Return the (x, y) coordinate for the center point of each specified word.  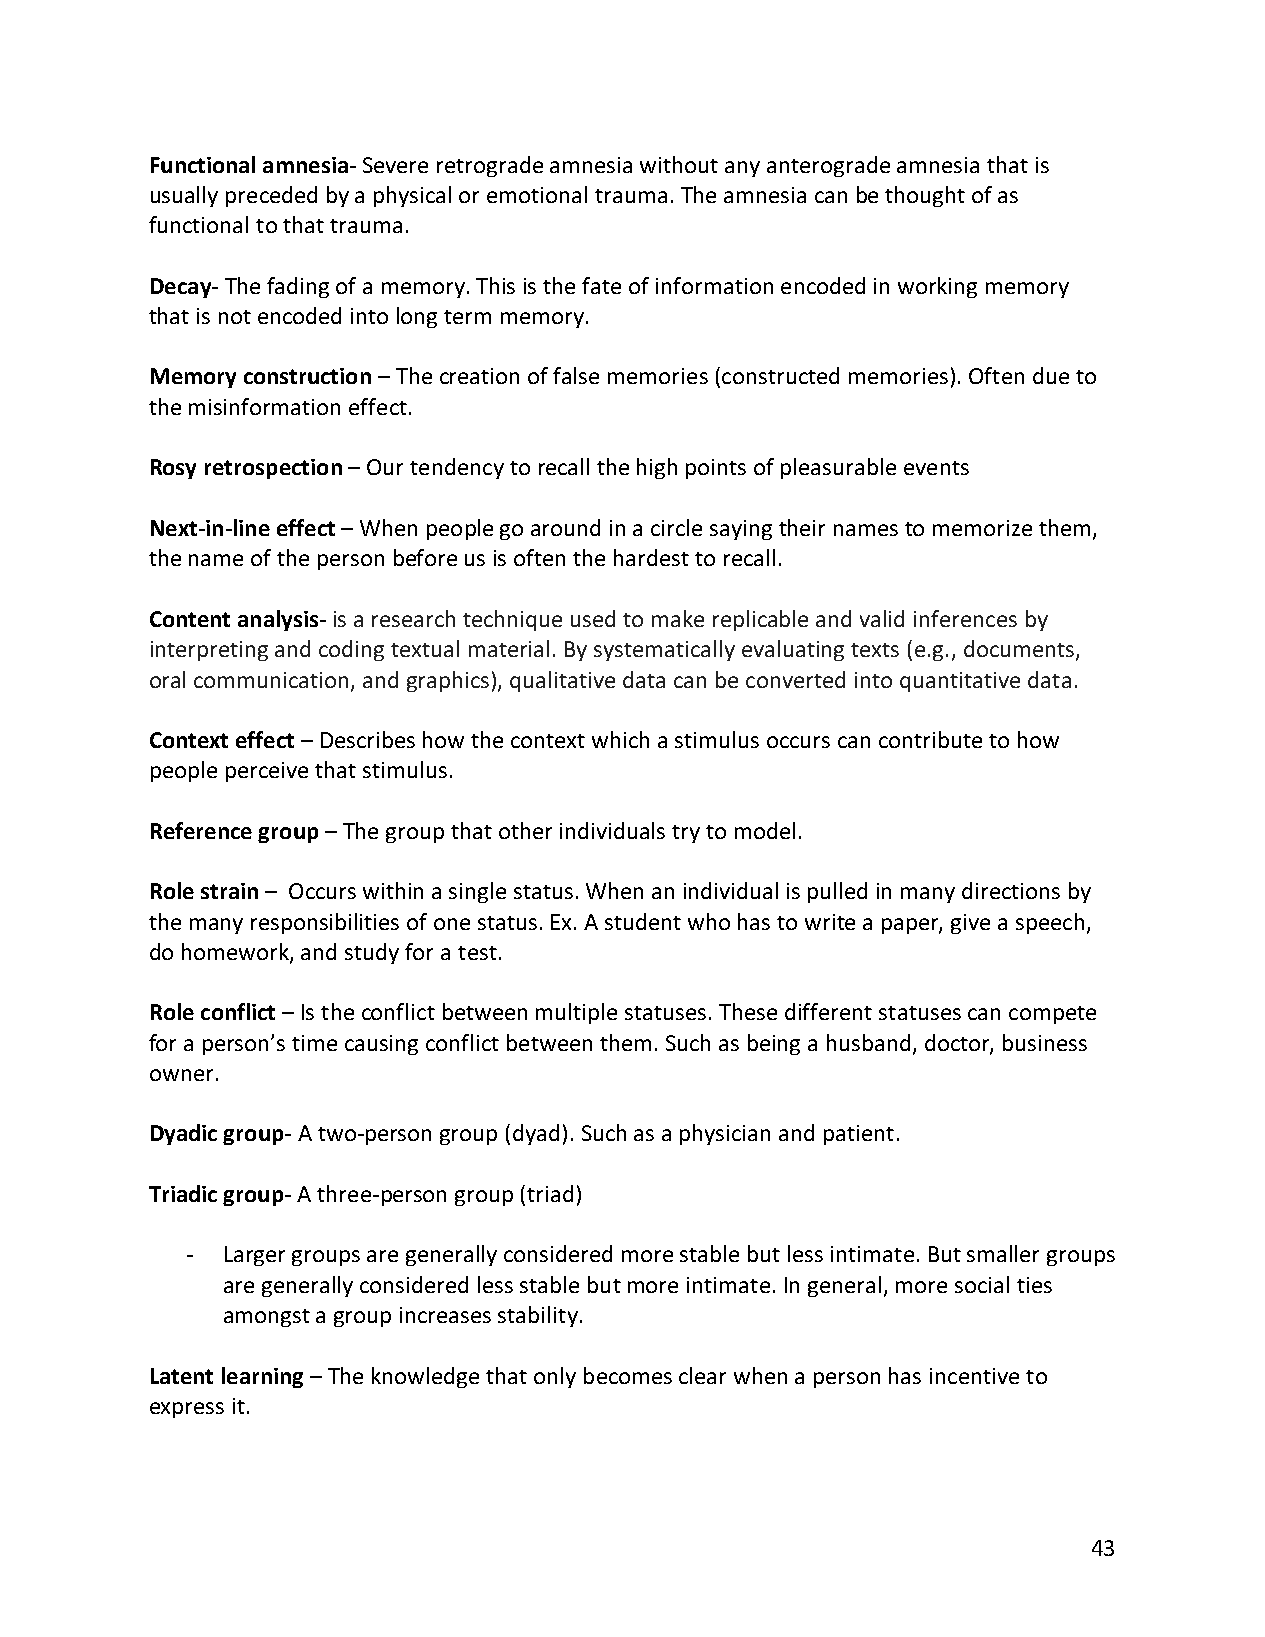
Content (190, 619)
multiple (576, 1013)
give (970, 924)
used (593, 618)
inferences (965, 618)
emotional (537, 194)
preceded (271, 196)
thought (925, 196)
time (314, 1043)
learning (262, 1377)
